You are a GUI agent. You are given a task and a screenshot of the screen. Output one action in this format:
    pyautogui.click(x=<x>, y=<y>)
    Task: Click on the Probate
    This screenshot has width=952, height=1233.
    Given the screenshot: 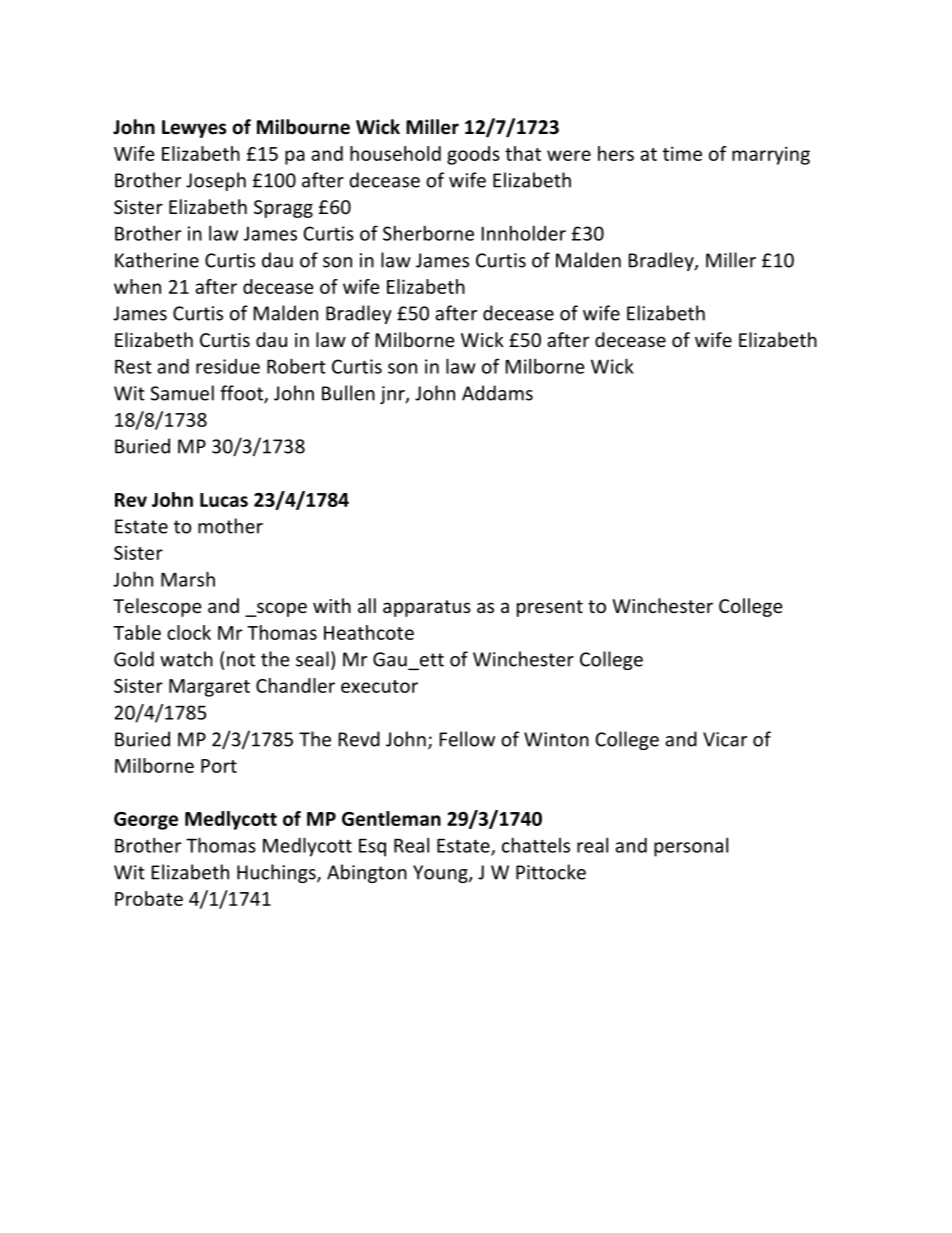 What is the action you would take?
    pyautogui.click(x=149, y=898)
